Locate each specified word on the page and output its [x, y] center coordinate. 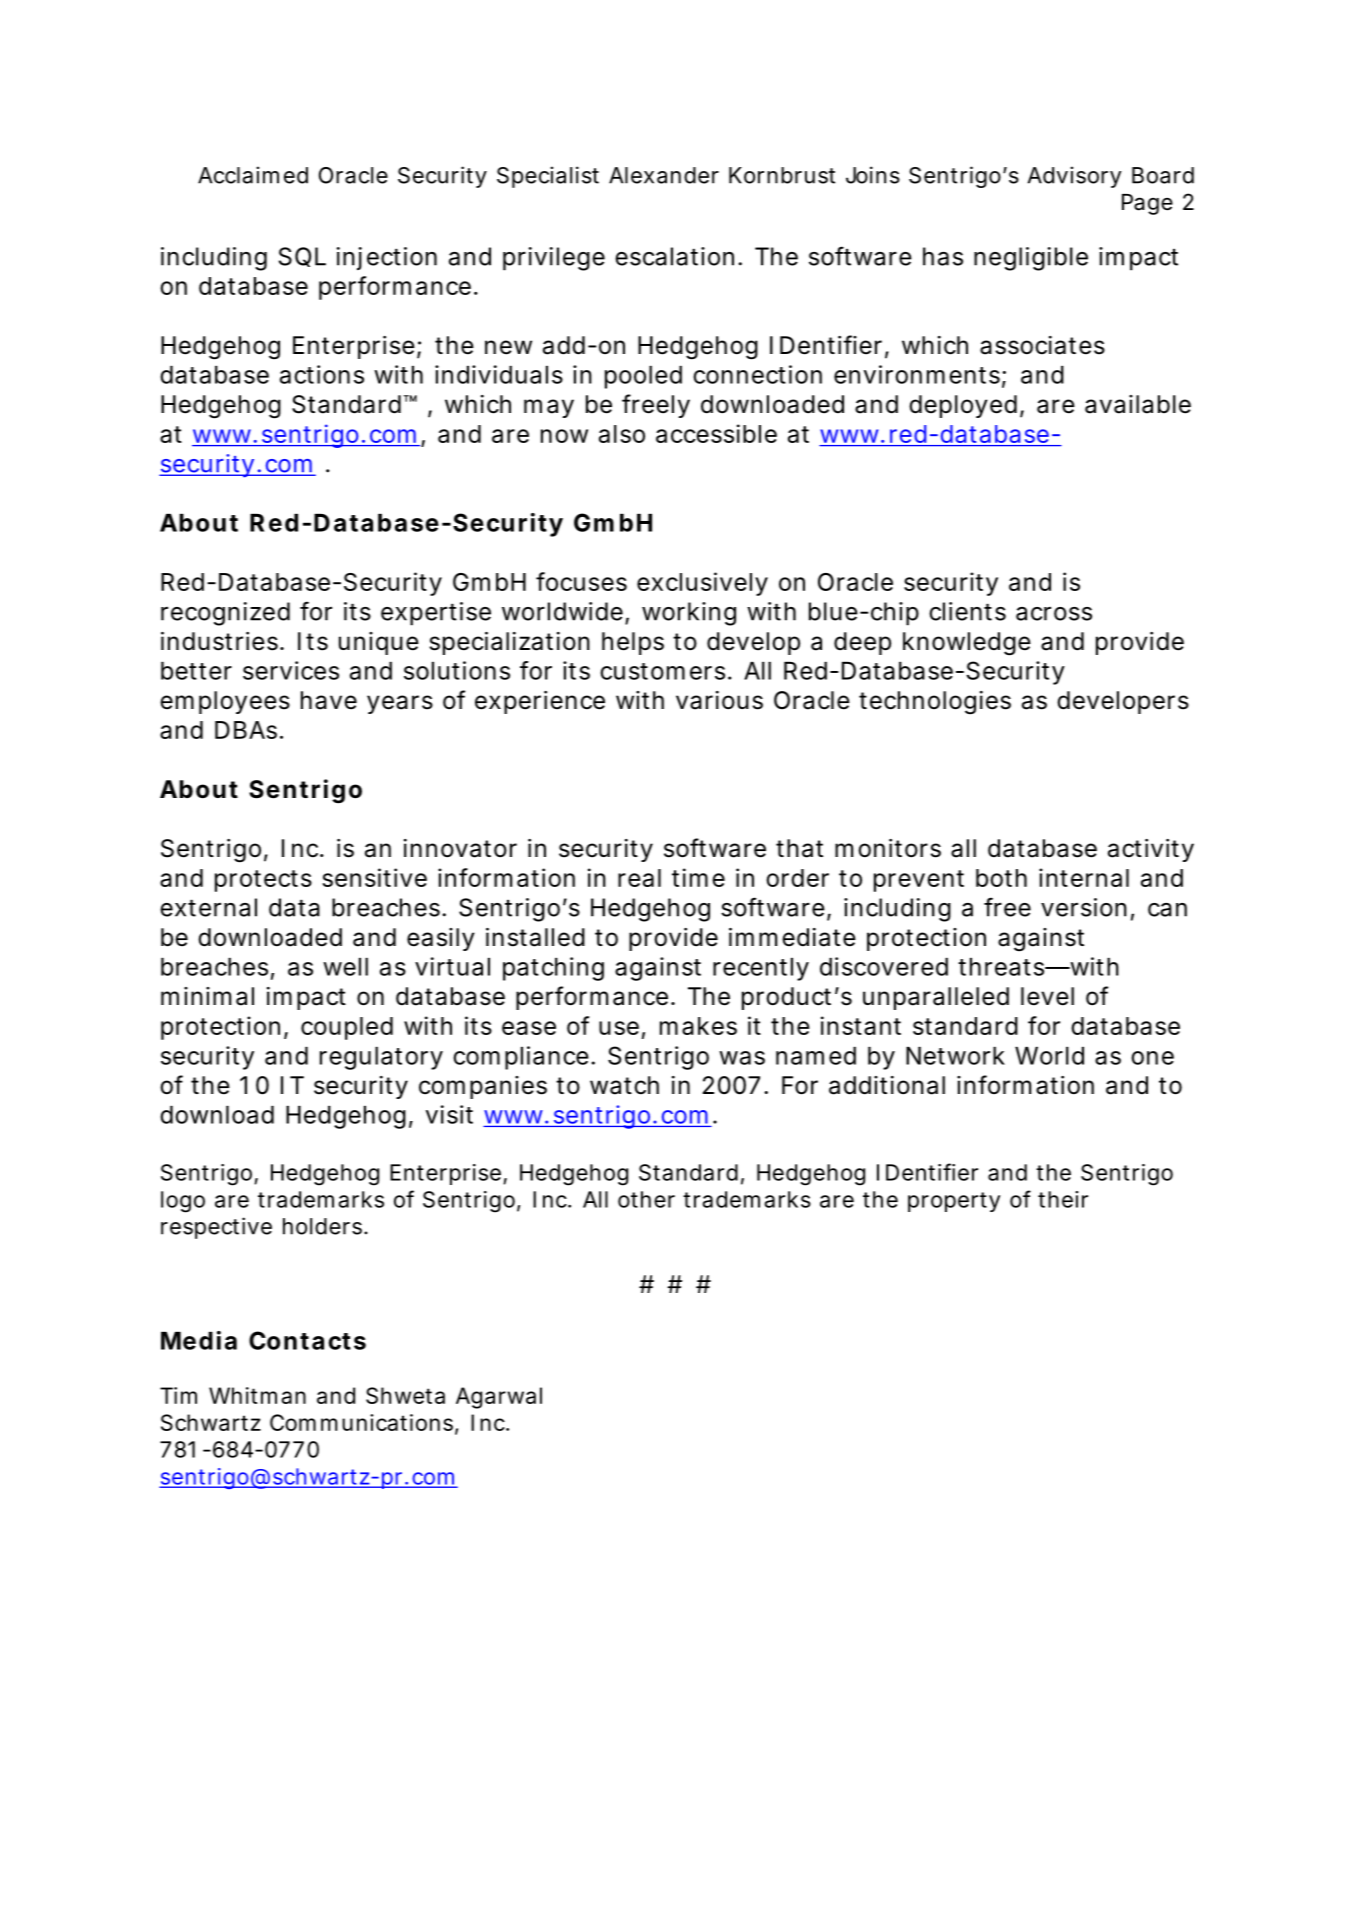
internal [1084, 877]
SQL [302, 257]
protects [263, 881]
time [698, 877]
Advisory [1075, 177]
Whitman [257, 1395]
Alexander [664, 175]
